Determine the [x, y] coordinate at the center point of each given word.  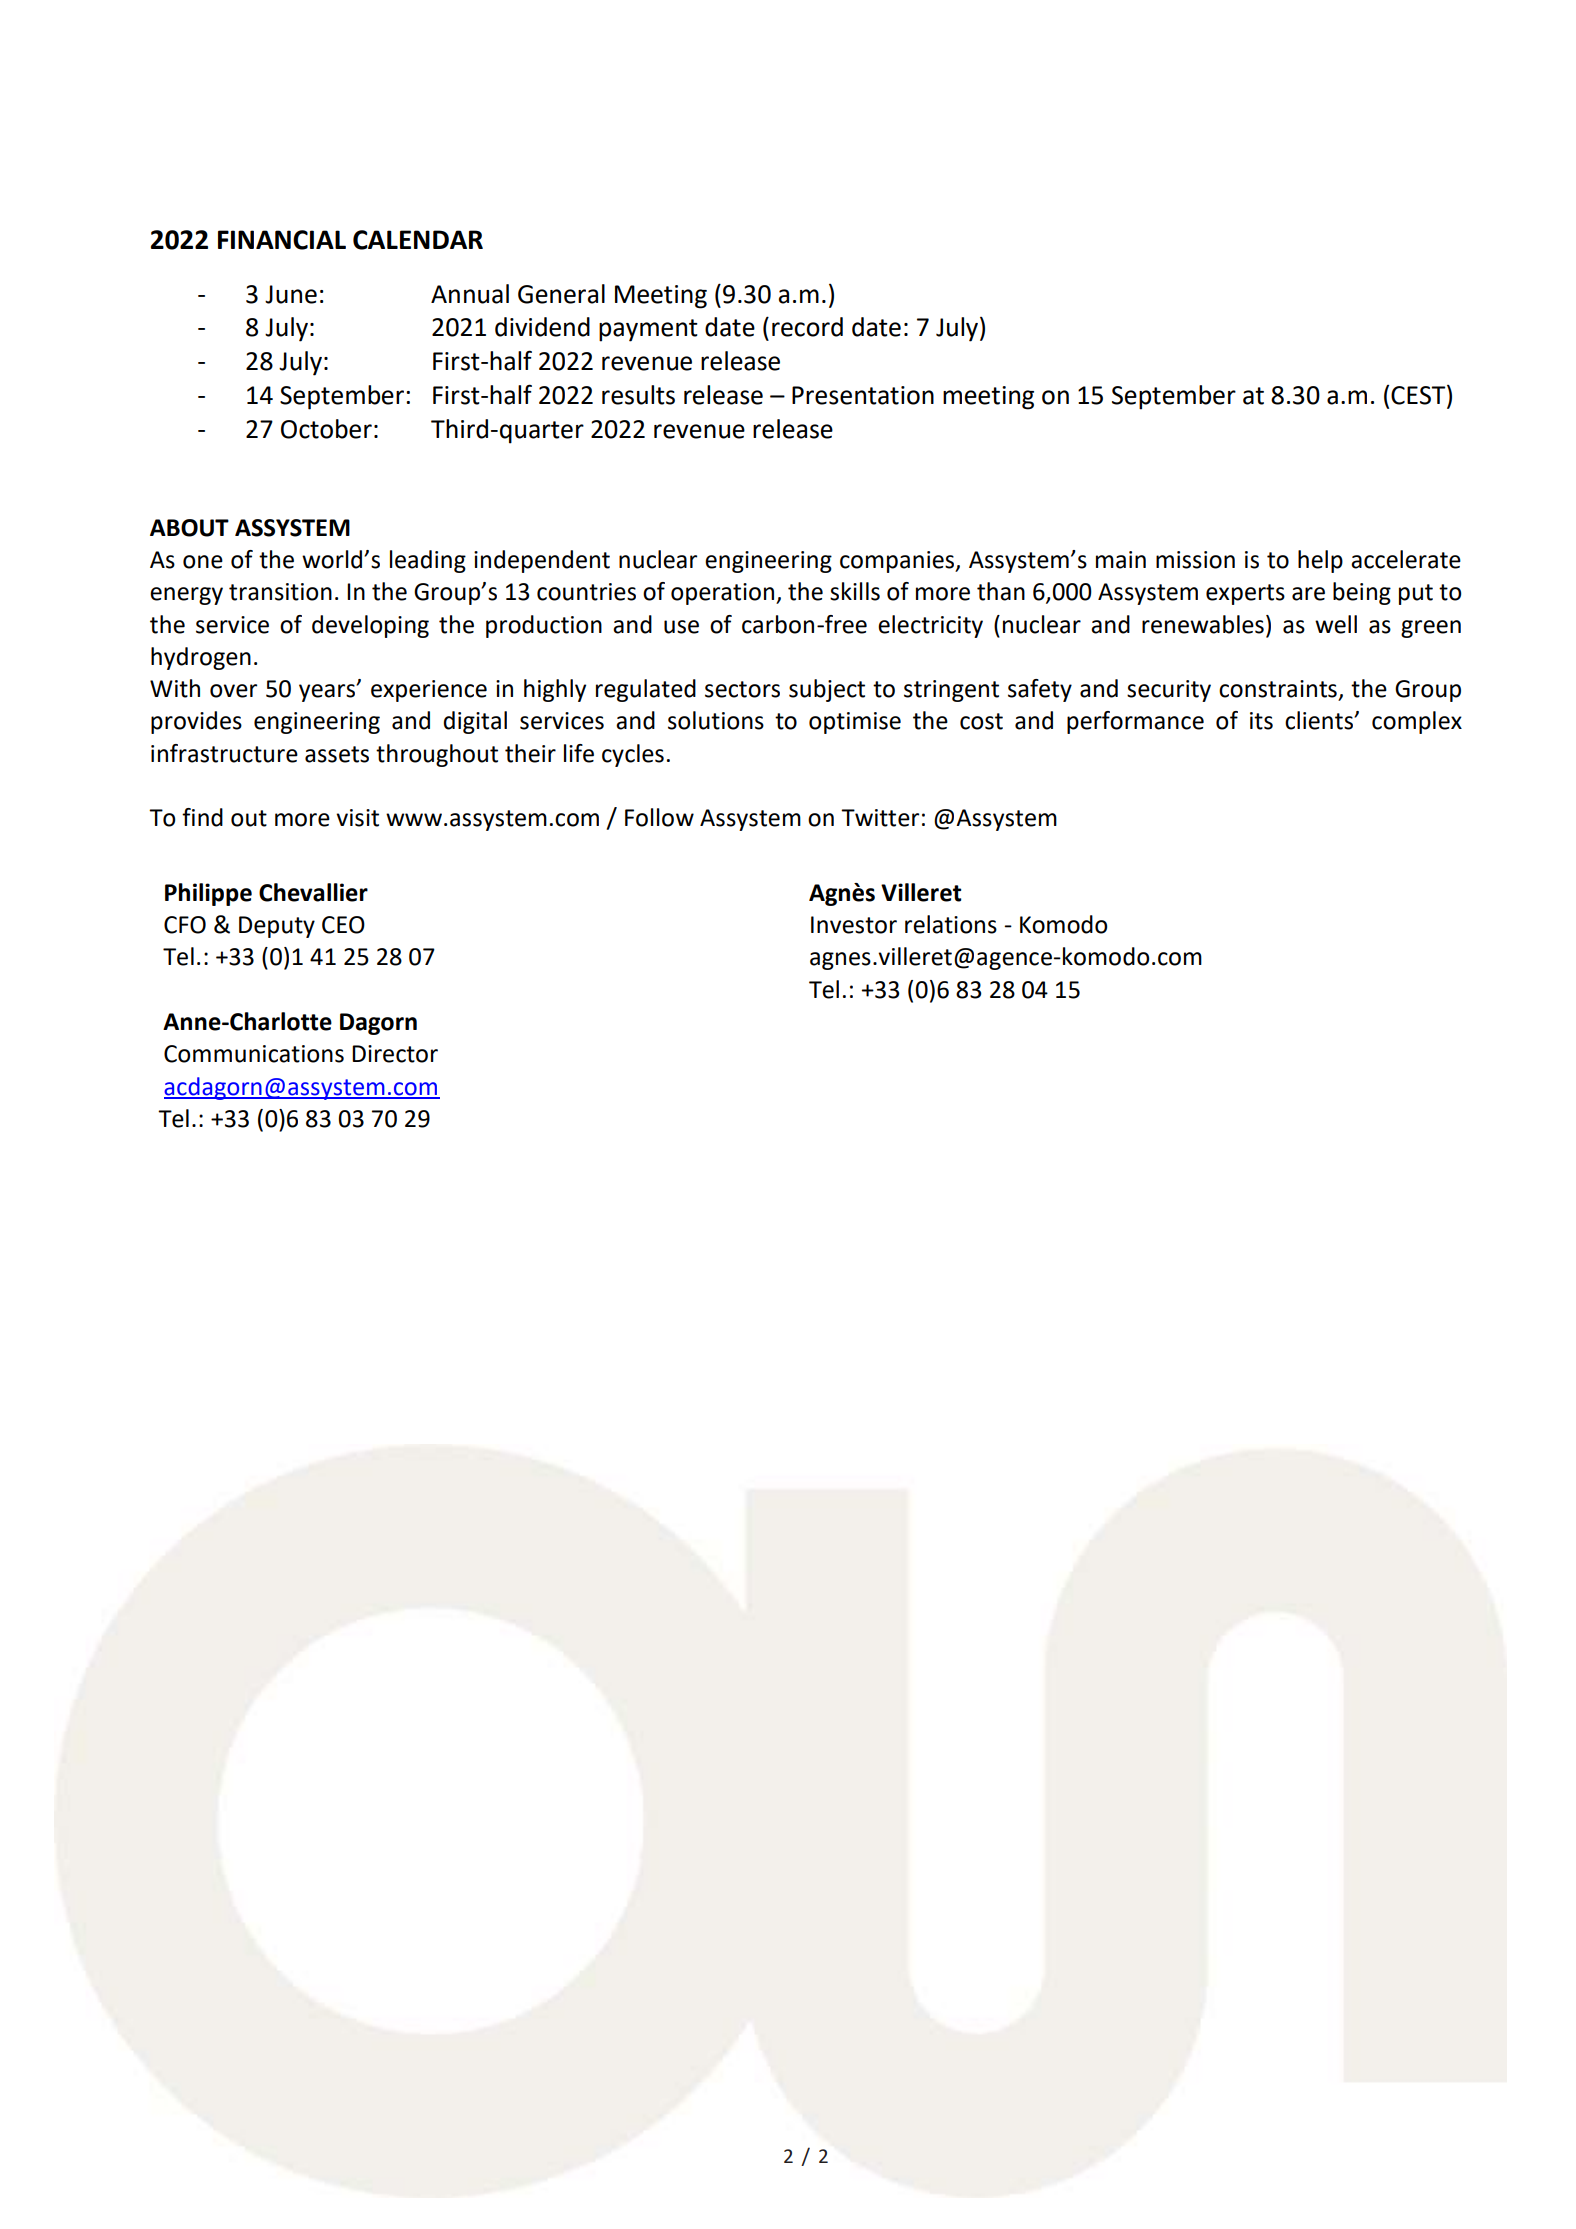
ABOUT [189, 528]
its [1261, 721]
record [807, 327]
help [1320, 561]
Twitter [880, 818]
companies [898, 562]
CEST [1419, 396]
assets [337, 754]
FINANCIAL [282, 240]
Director [395, 1054]
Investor [854, 925]
